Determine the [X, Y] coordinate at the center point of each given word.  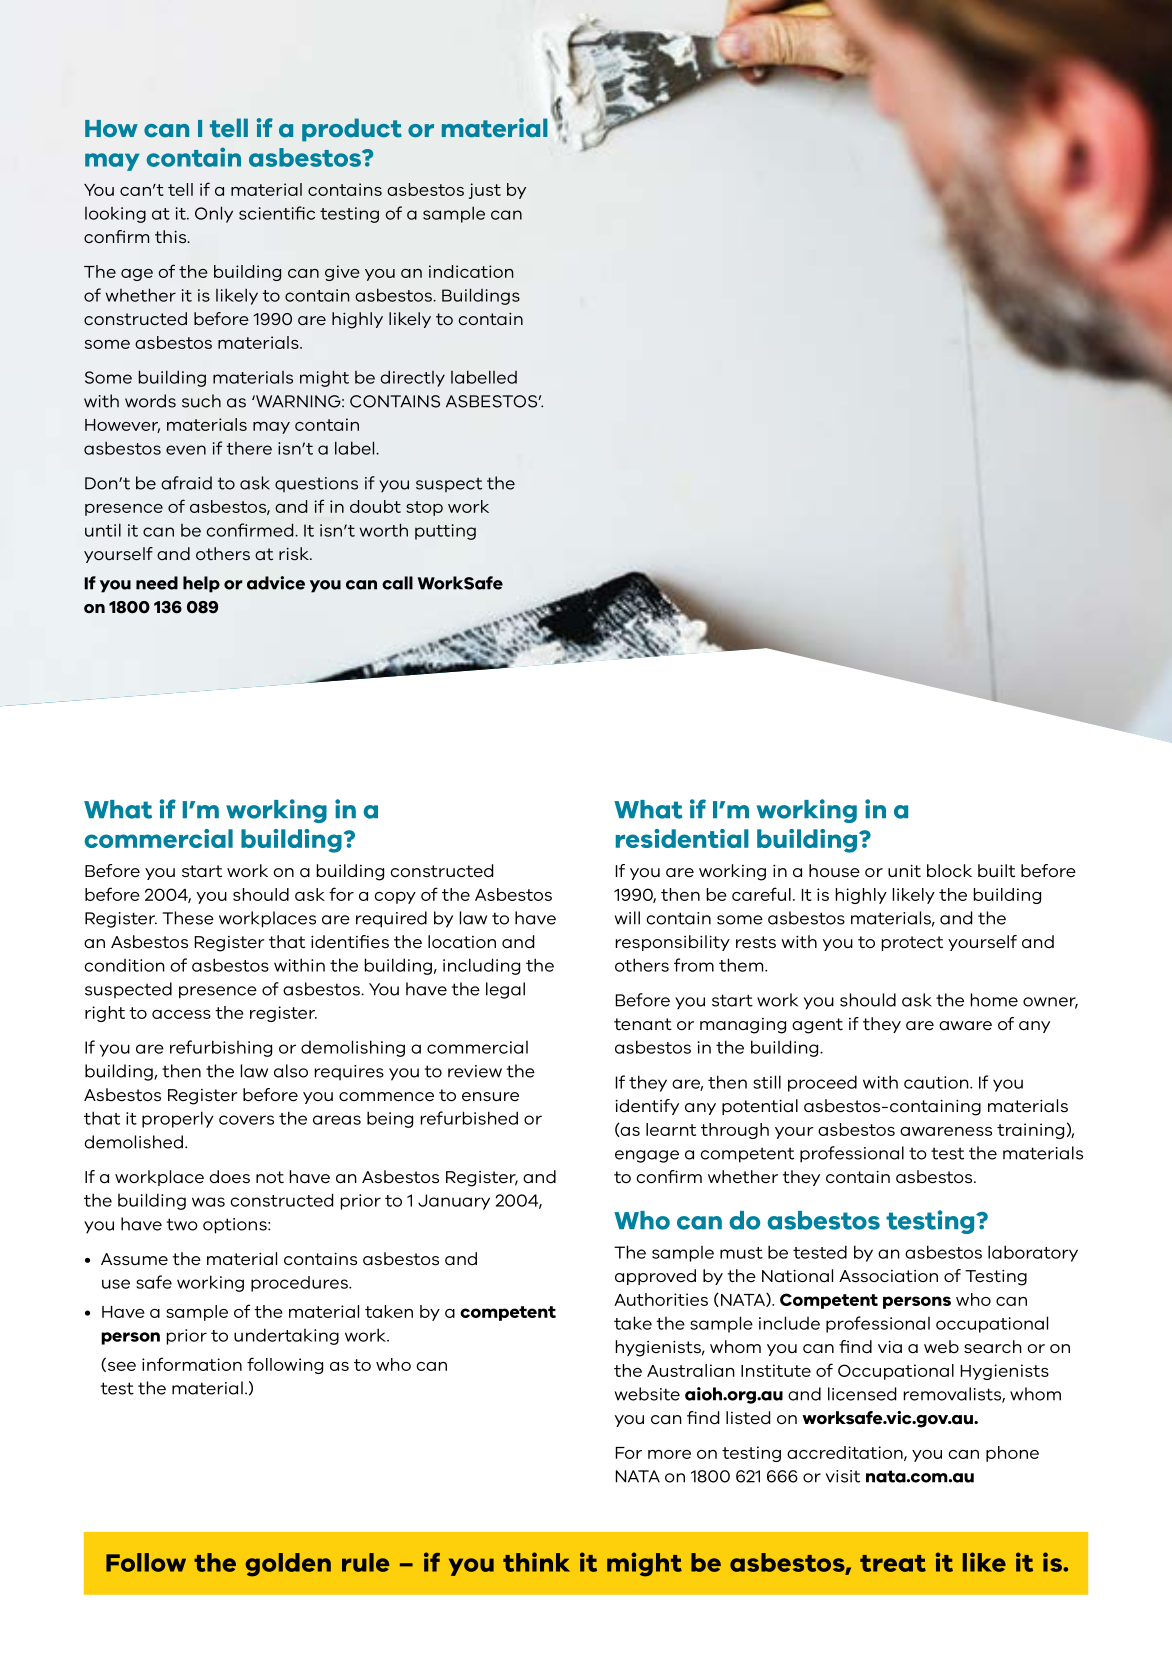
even [186, 450]
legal [505, 990]
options [236, 1226]
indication [471, 271]
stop [424, 508]
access [181, 1014]
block [949, 871]
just [485, 191]
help [201, 584]
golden [288, 1565]
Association [888, 1276]
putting [445, 532]
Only [214, 214]
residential [682, 838]
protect [912, 943]
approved [655, 1277]
